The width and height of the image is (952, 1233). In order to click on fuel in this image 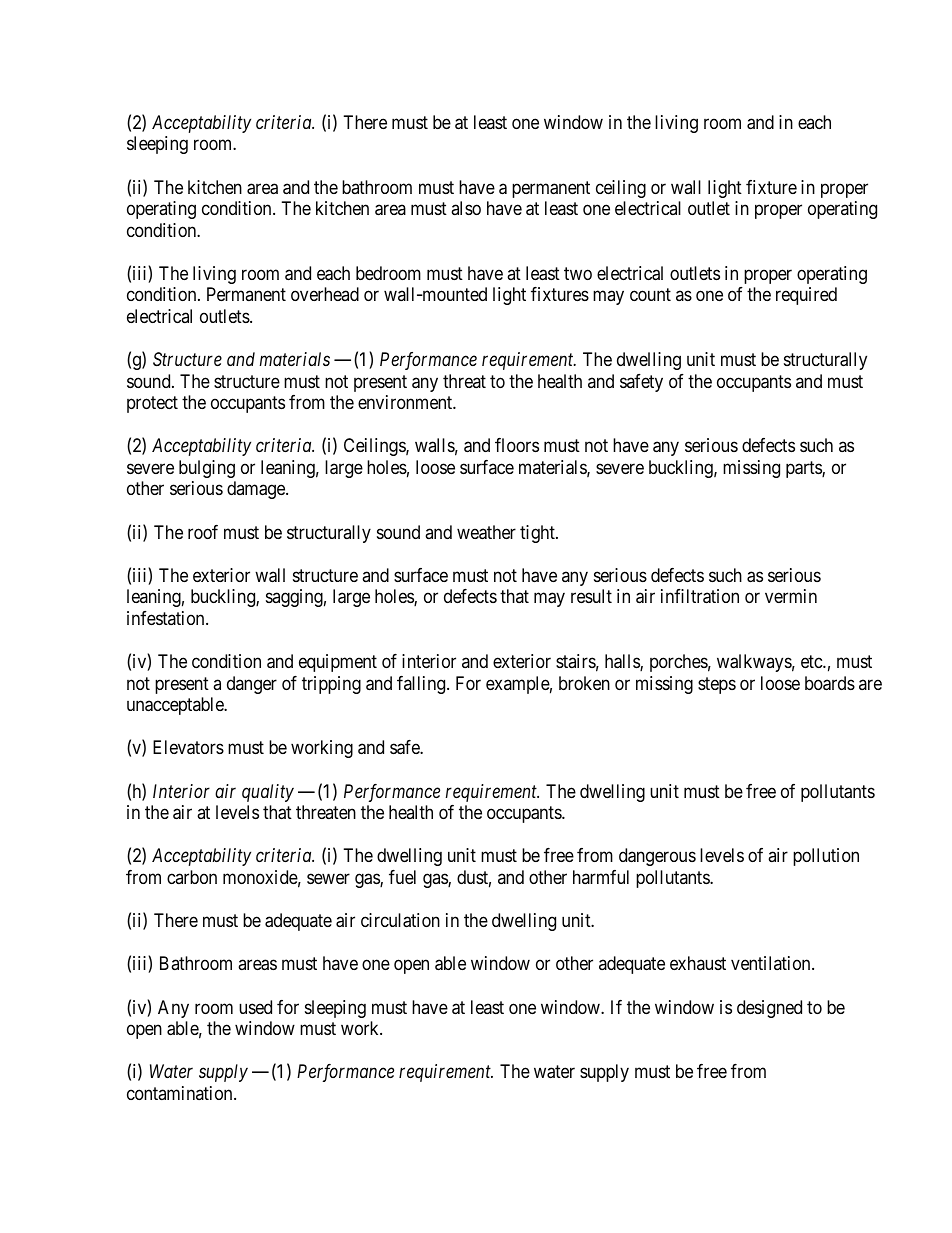, I will do `click(402, 877)`.
